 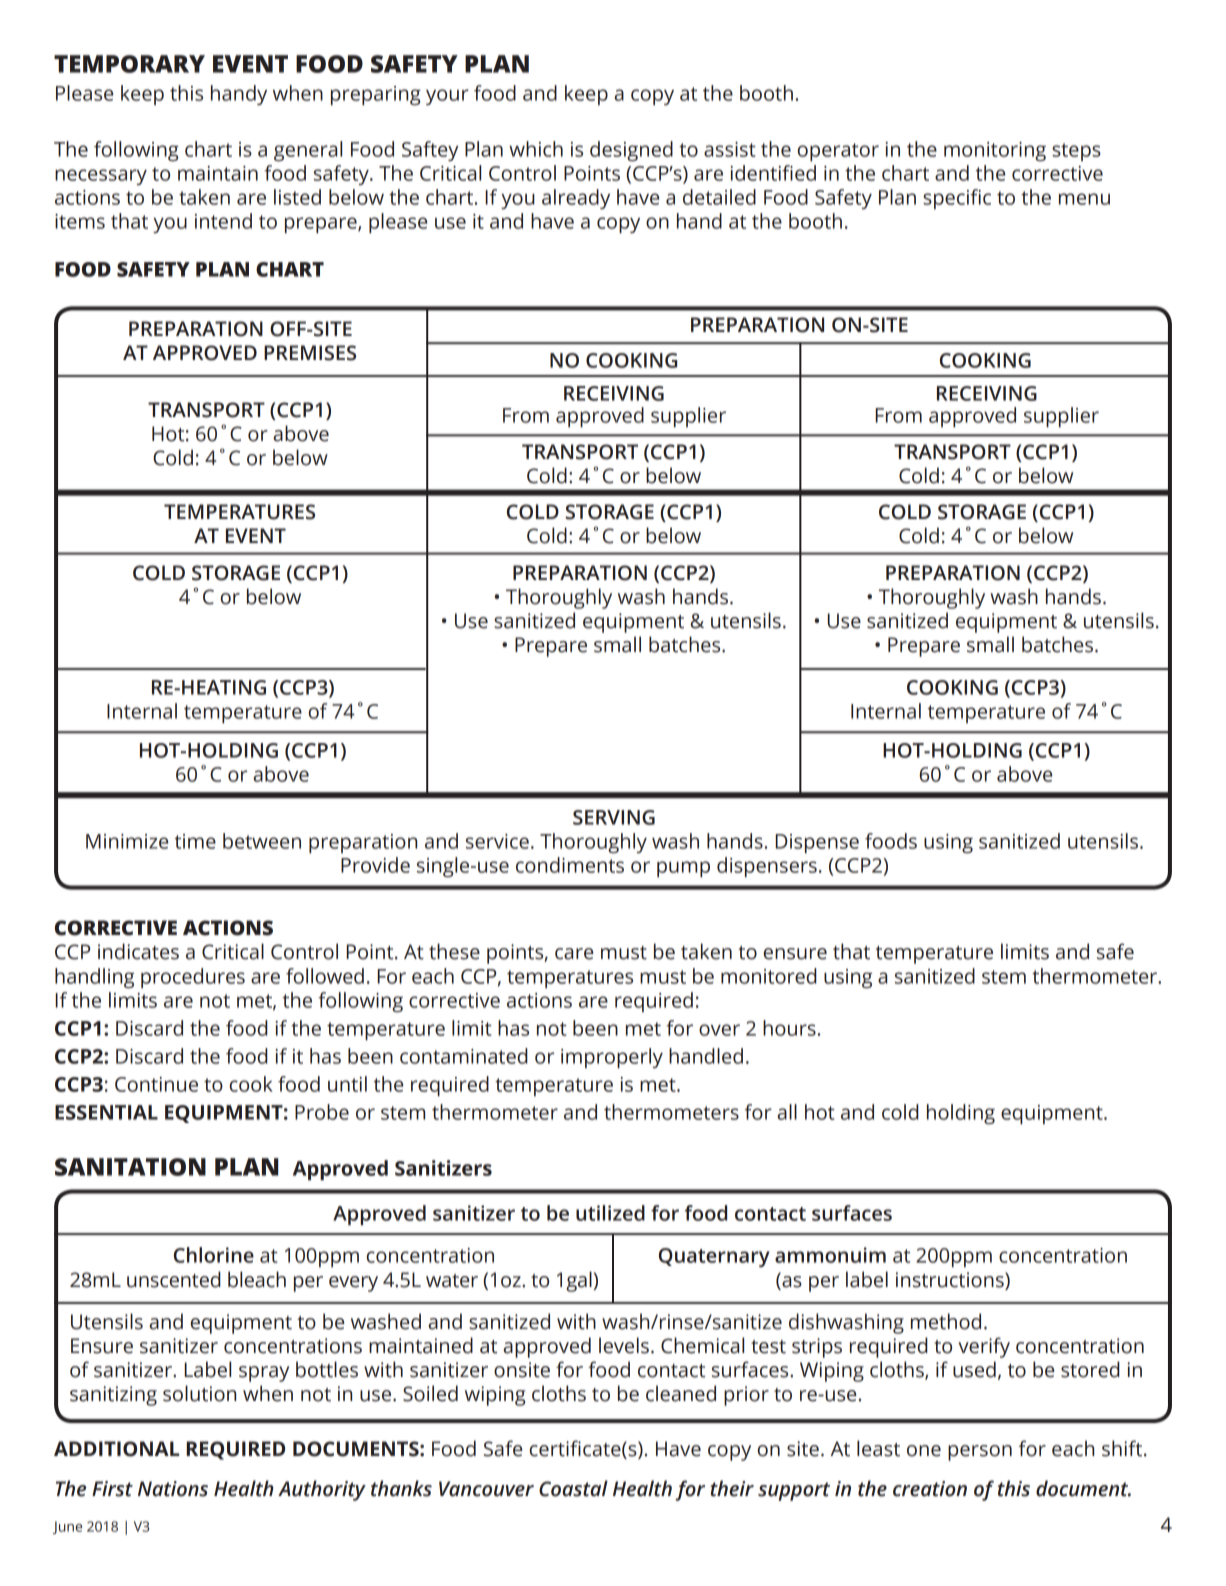 I want to click on person, so click(x=980, y=1453).
